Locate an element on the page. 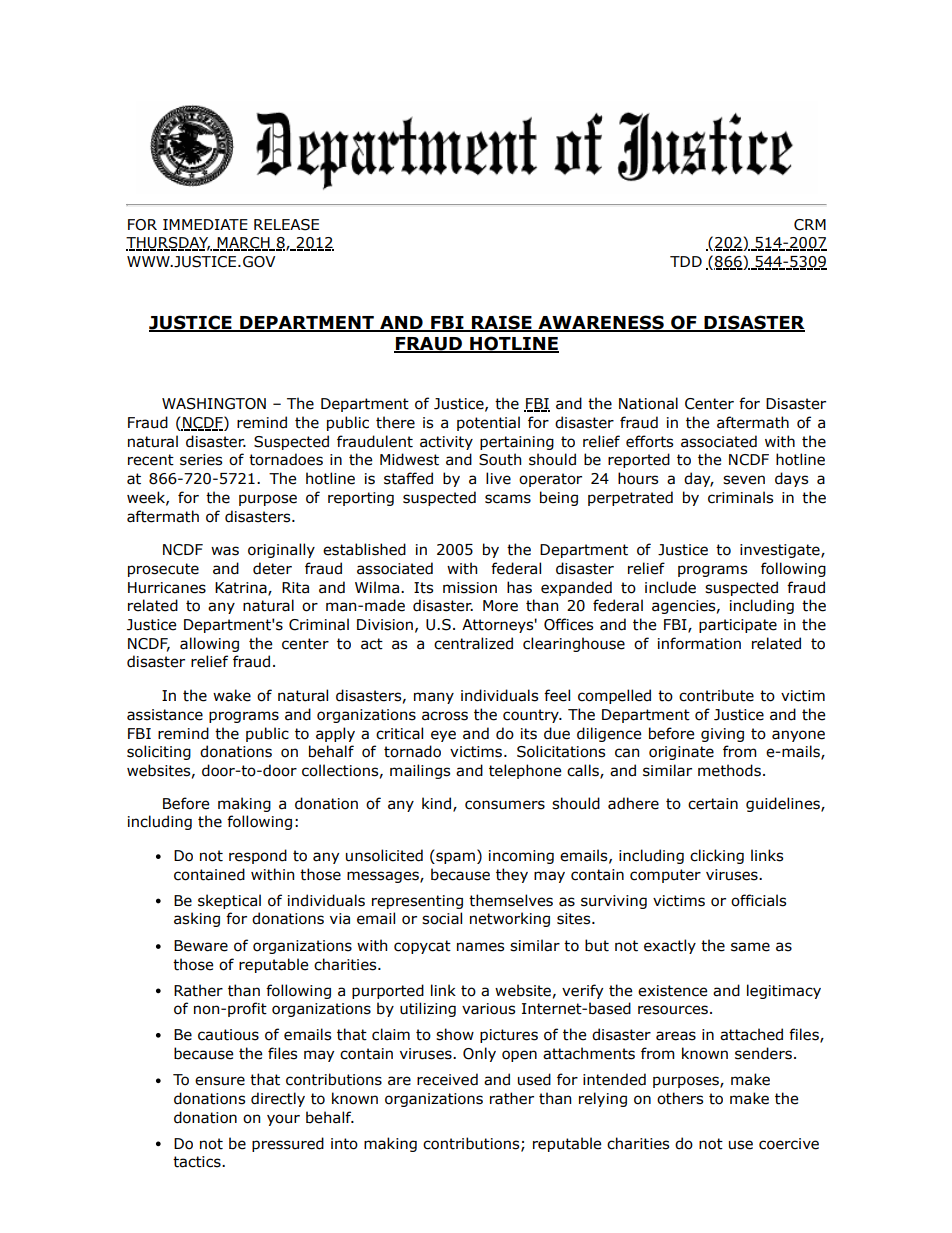 Image resolution: width=952 pixels, height=1233 pixels. wake is located at coordinates (232, 695).
